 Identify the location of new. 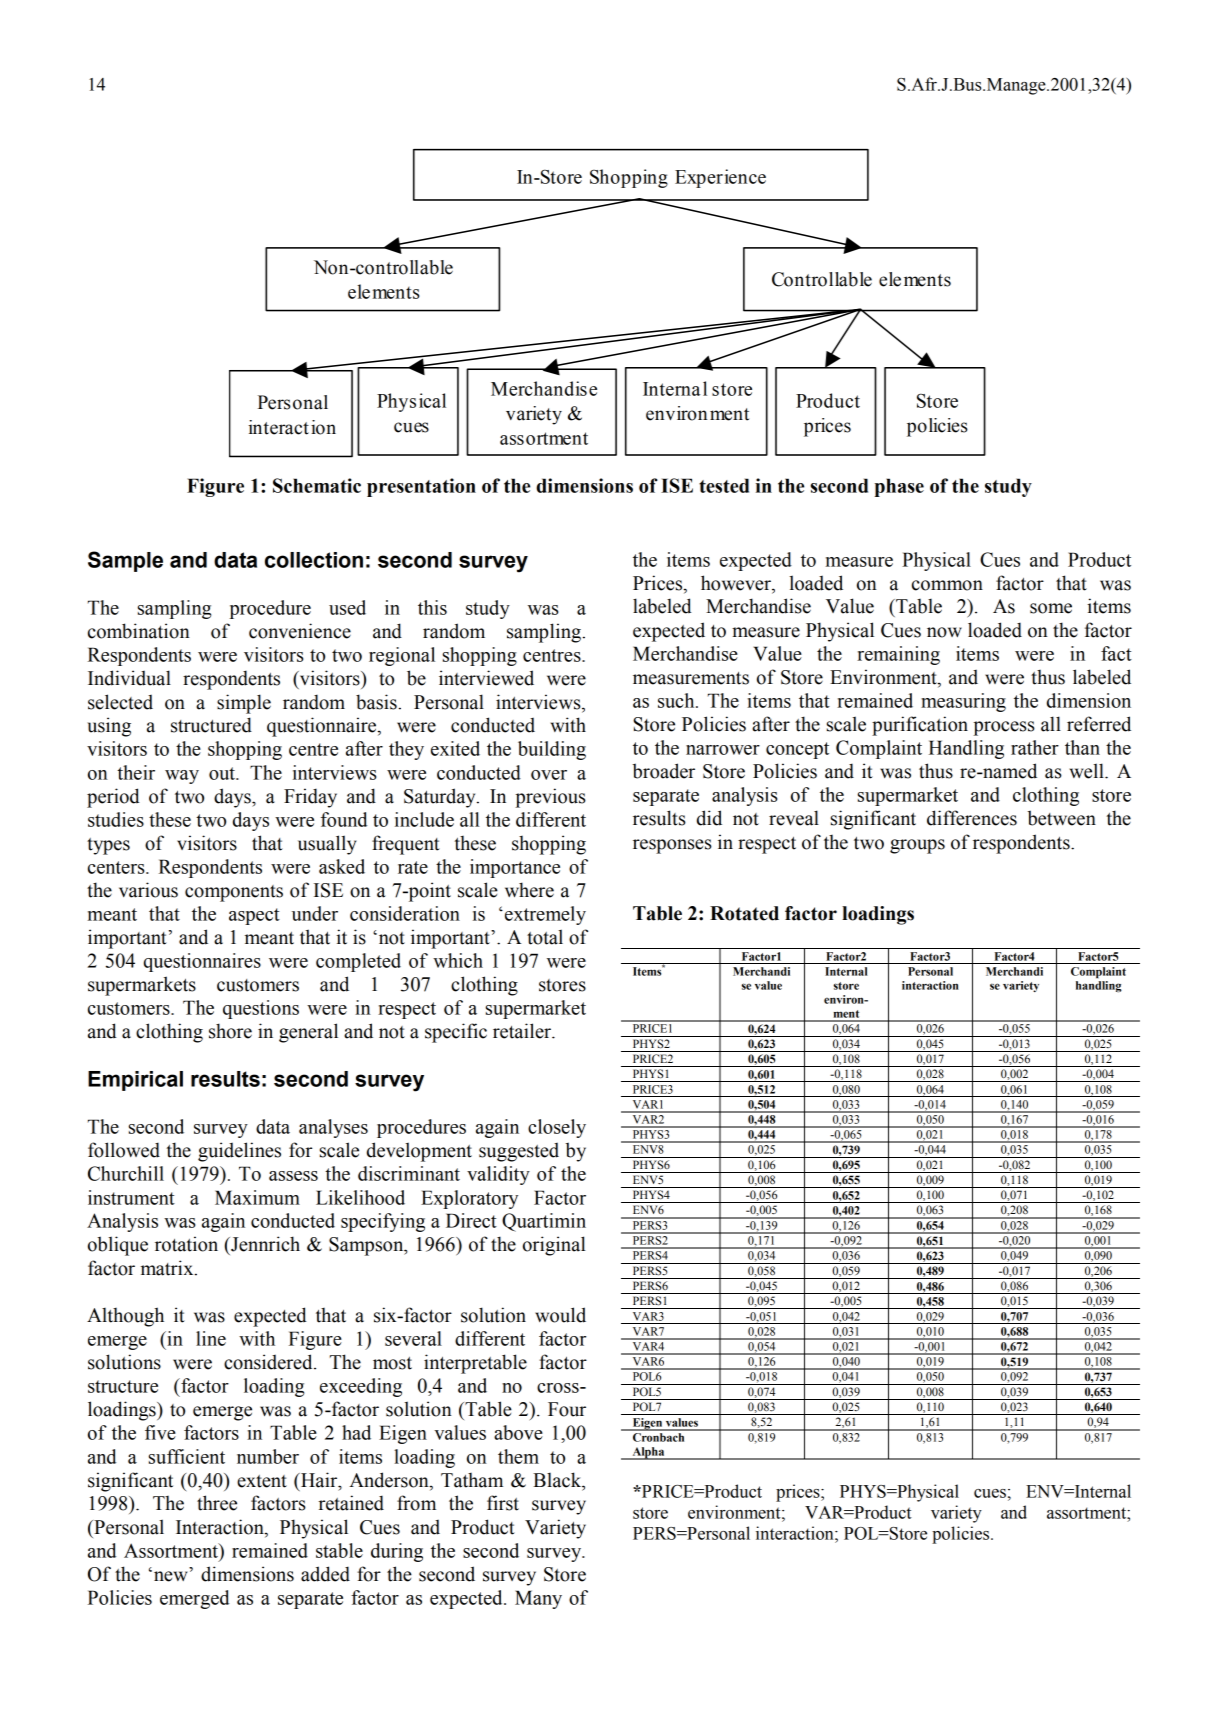
(170, 1576).
